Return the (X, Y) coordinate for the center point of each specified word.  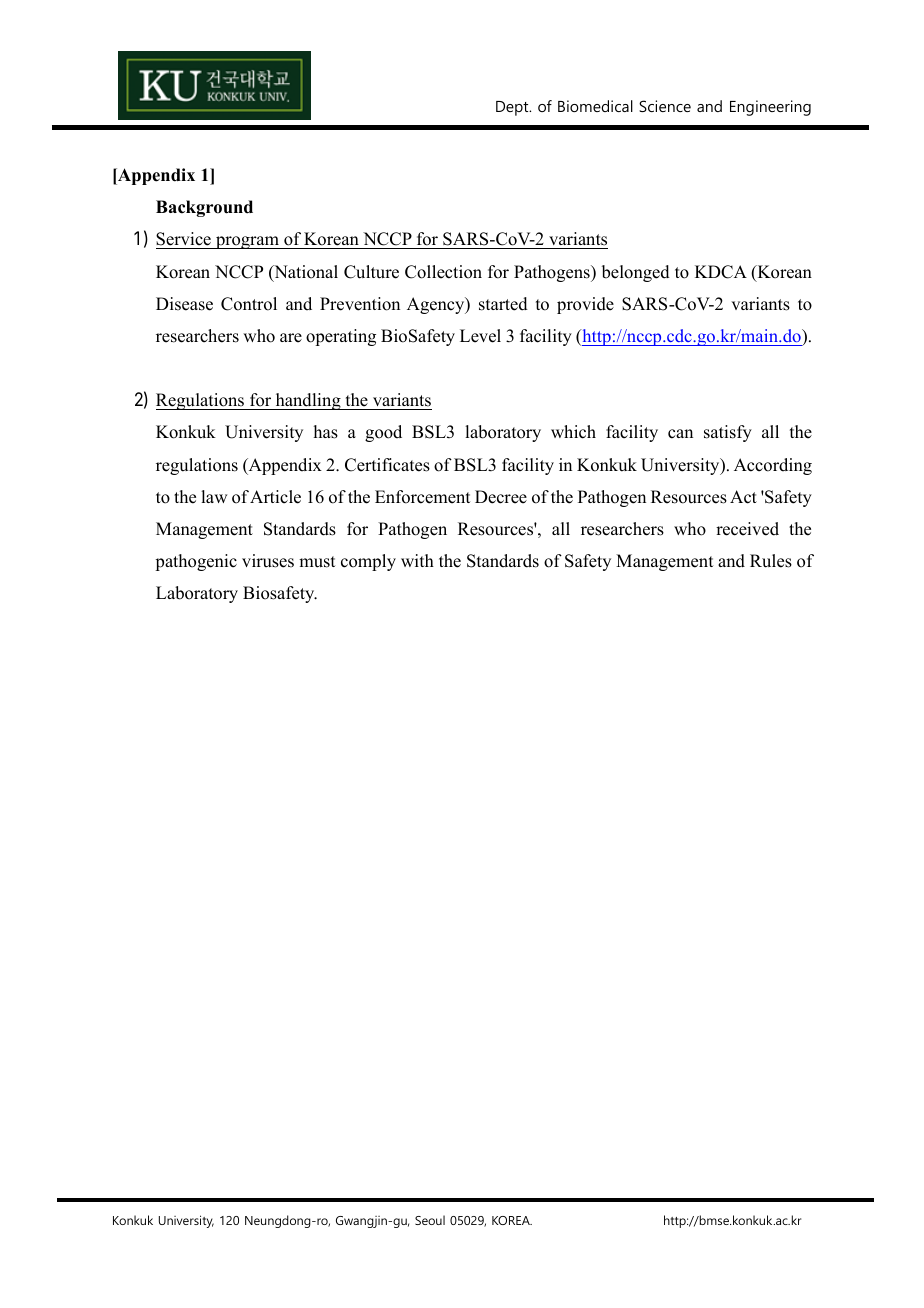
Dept (513, 108)
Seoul (430, 1220)
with (417, 560)
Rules (771, 561)
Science (665, 106)
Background (204, 208)
